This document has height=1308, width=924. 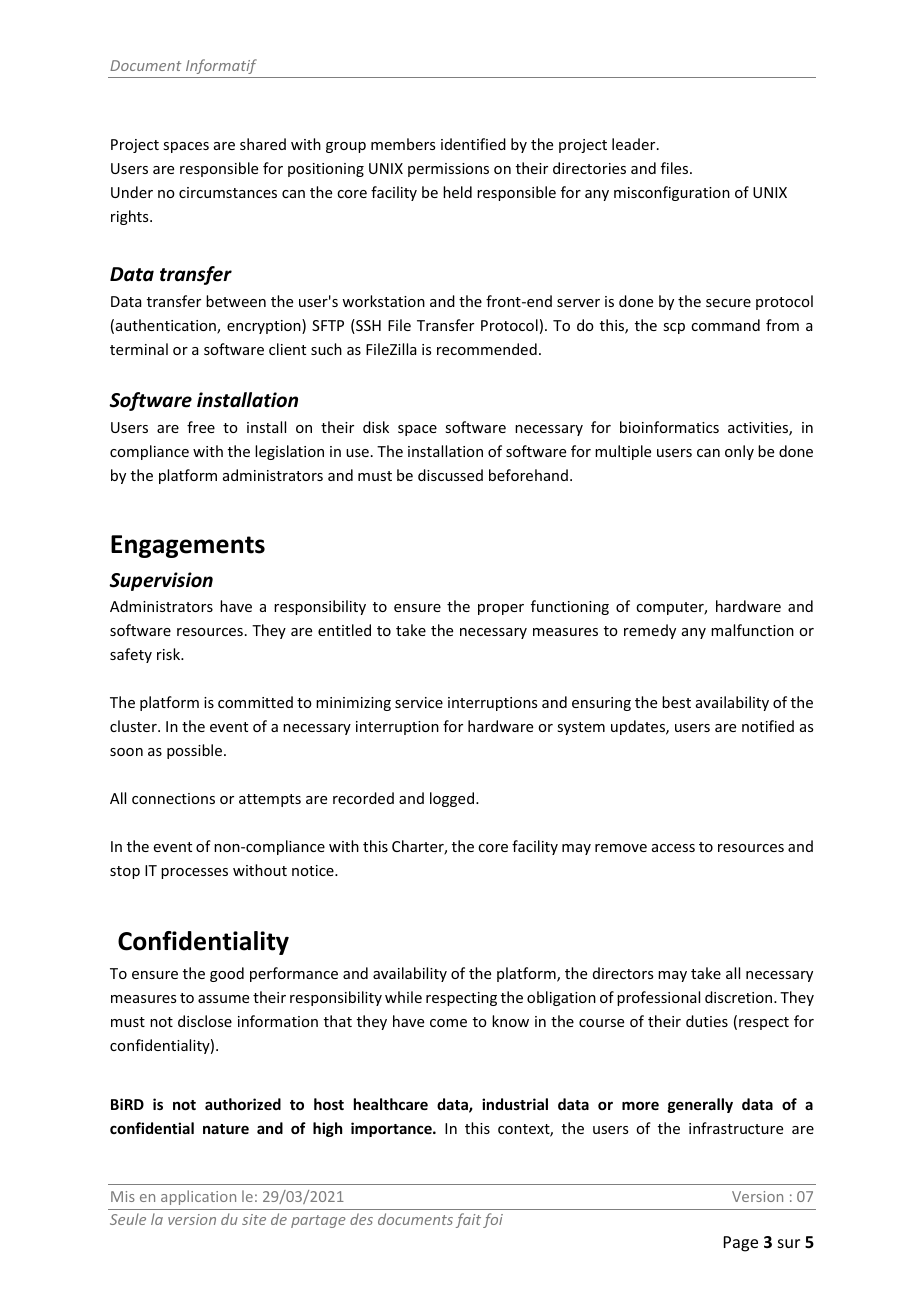 I want to click on misconfiguration, so click(x=672, y=193).
